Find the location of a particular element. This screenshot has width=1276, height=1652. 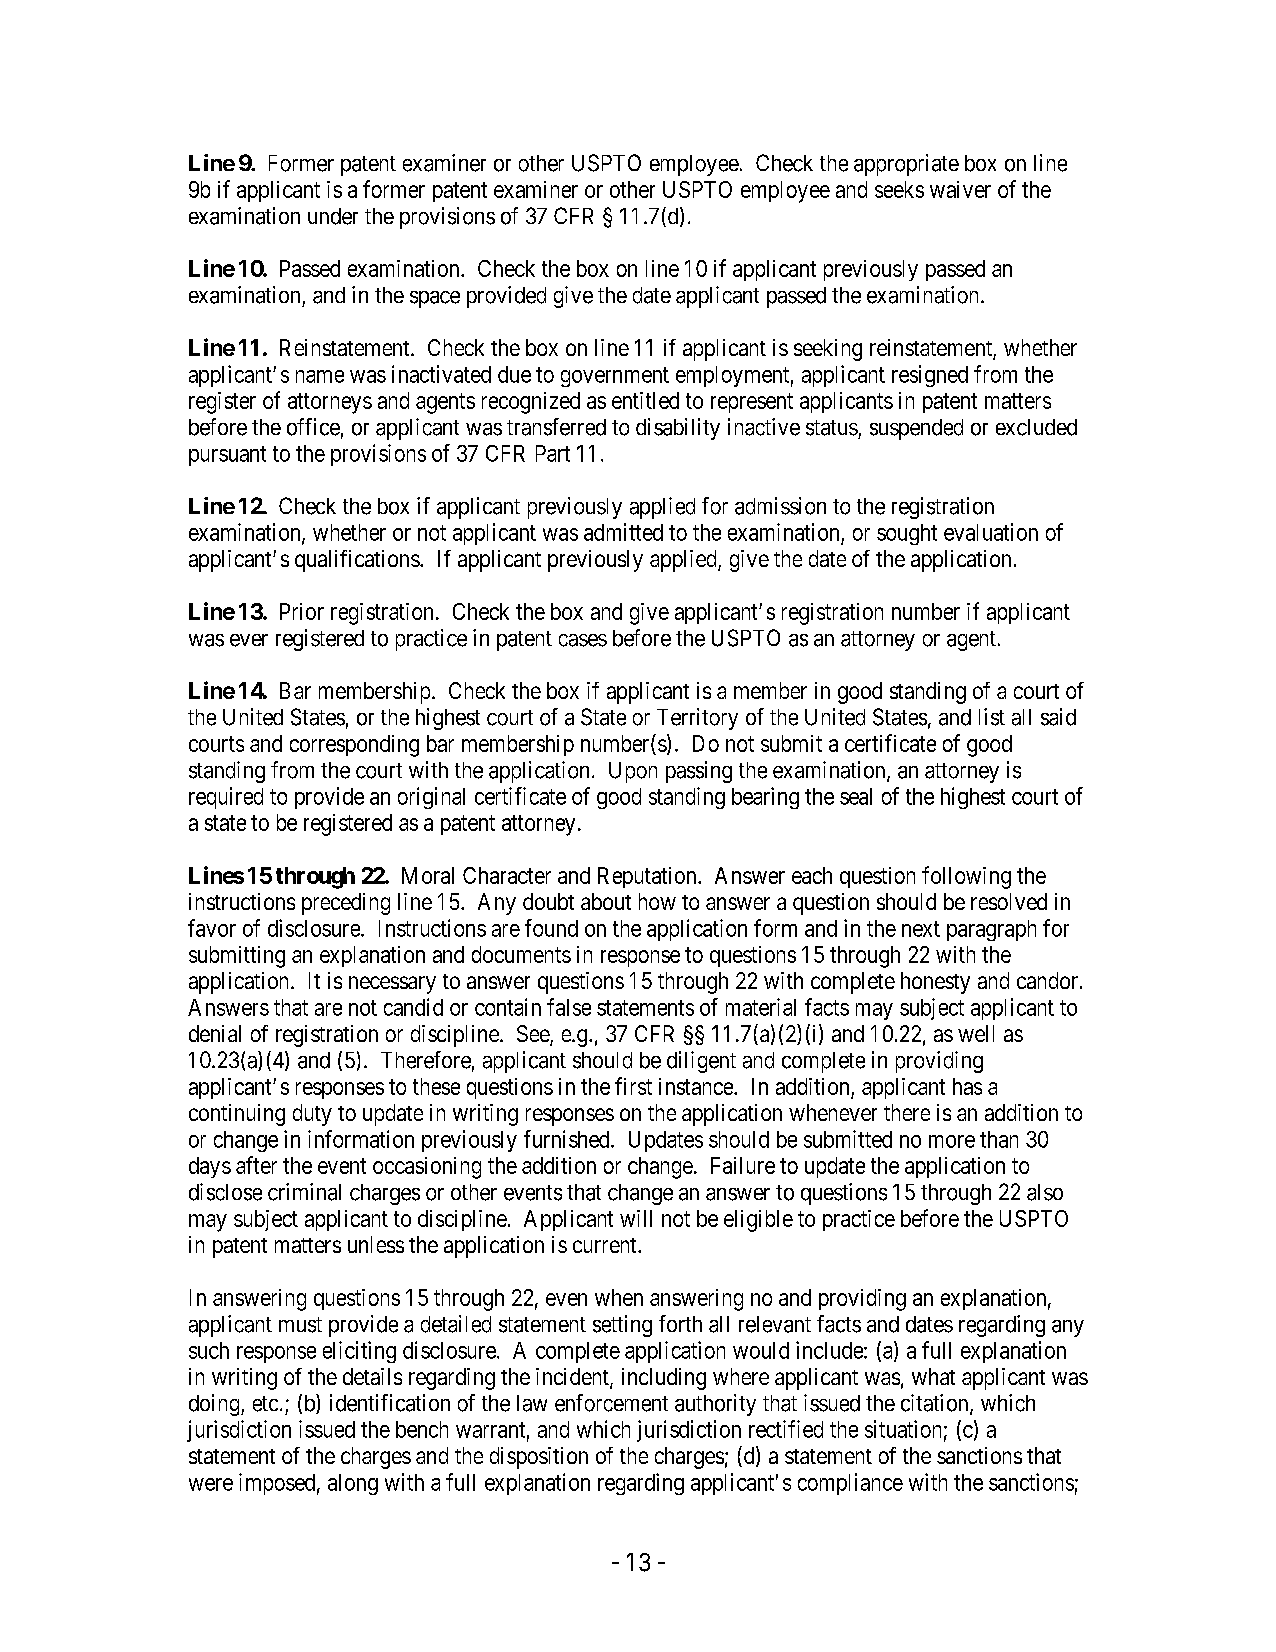

following is located at coordinates (966, 877).
